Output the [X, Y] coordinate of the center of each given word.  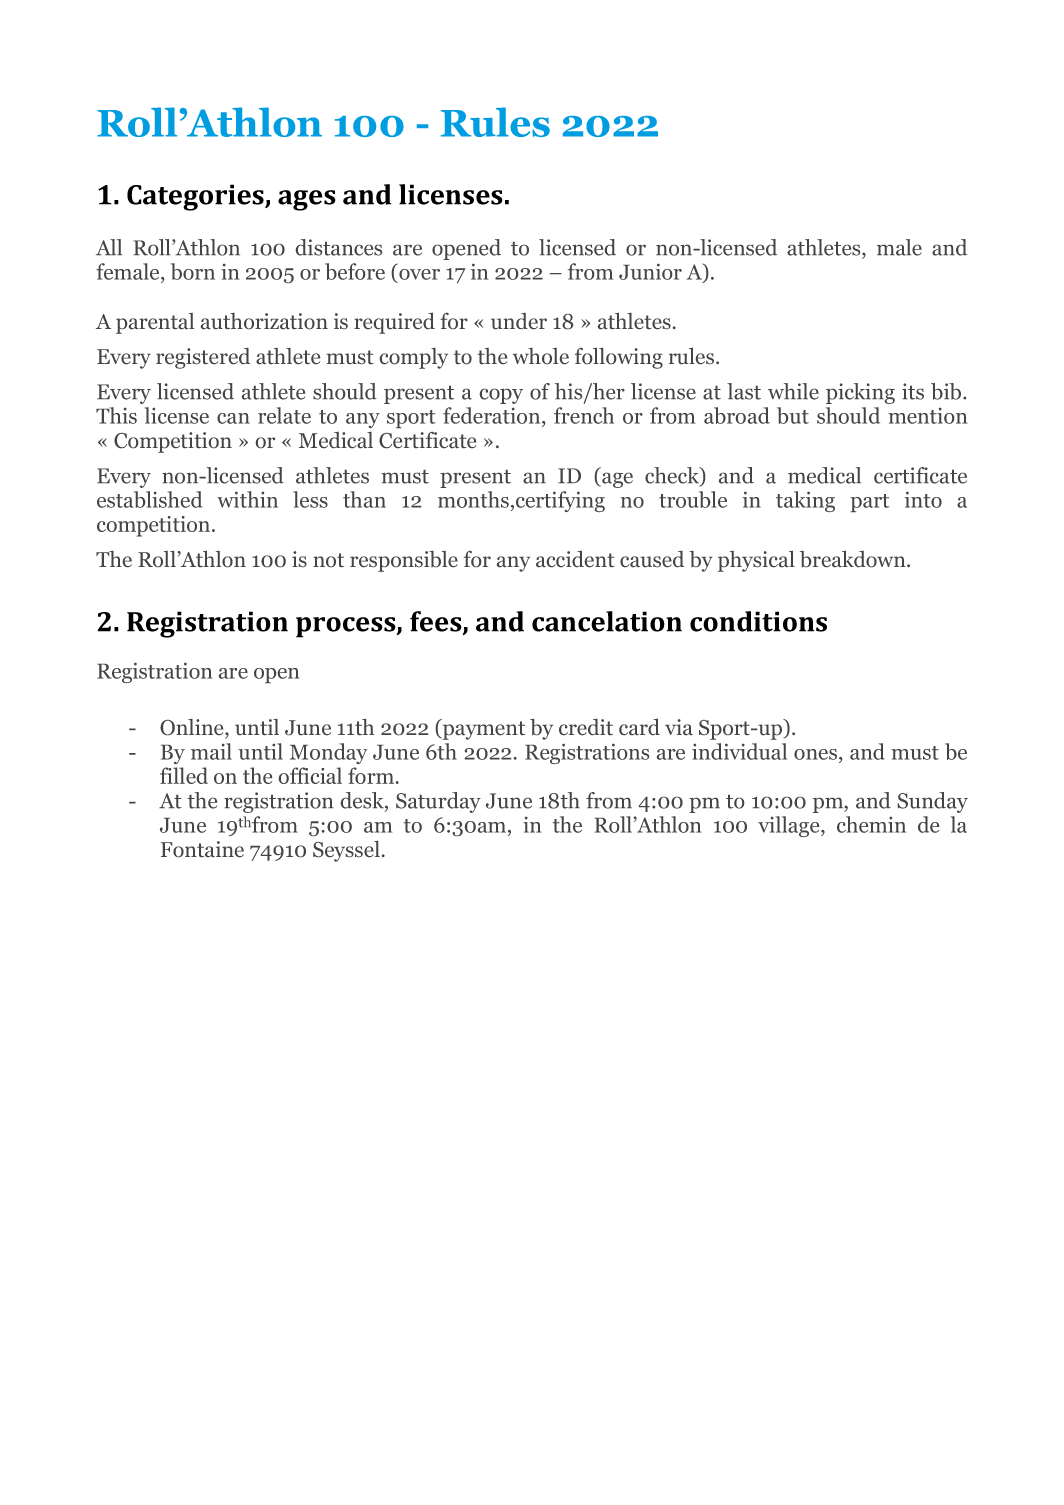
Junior [650, 272]
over [419, 274]
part [869, 503]
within [247, 499]
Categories [196, 197]
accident [575, 559]
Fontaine [202, 849]
